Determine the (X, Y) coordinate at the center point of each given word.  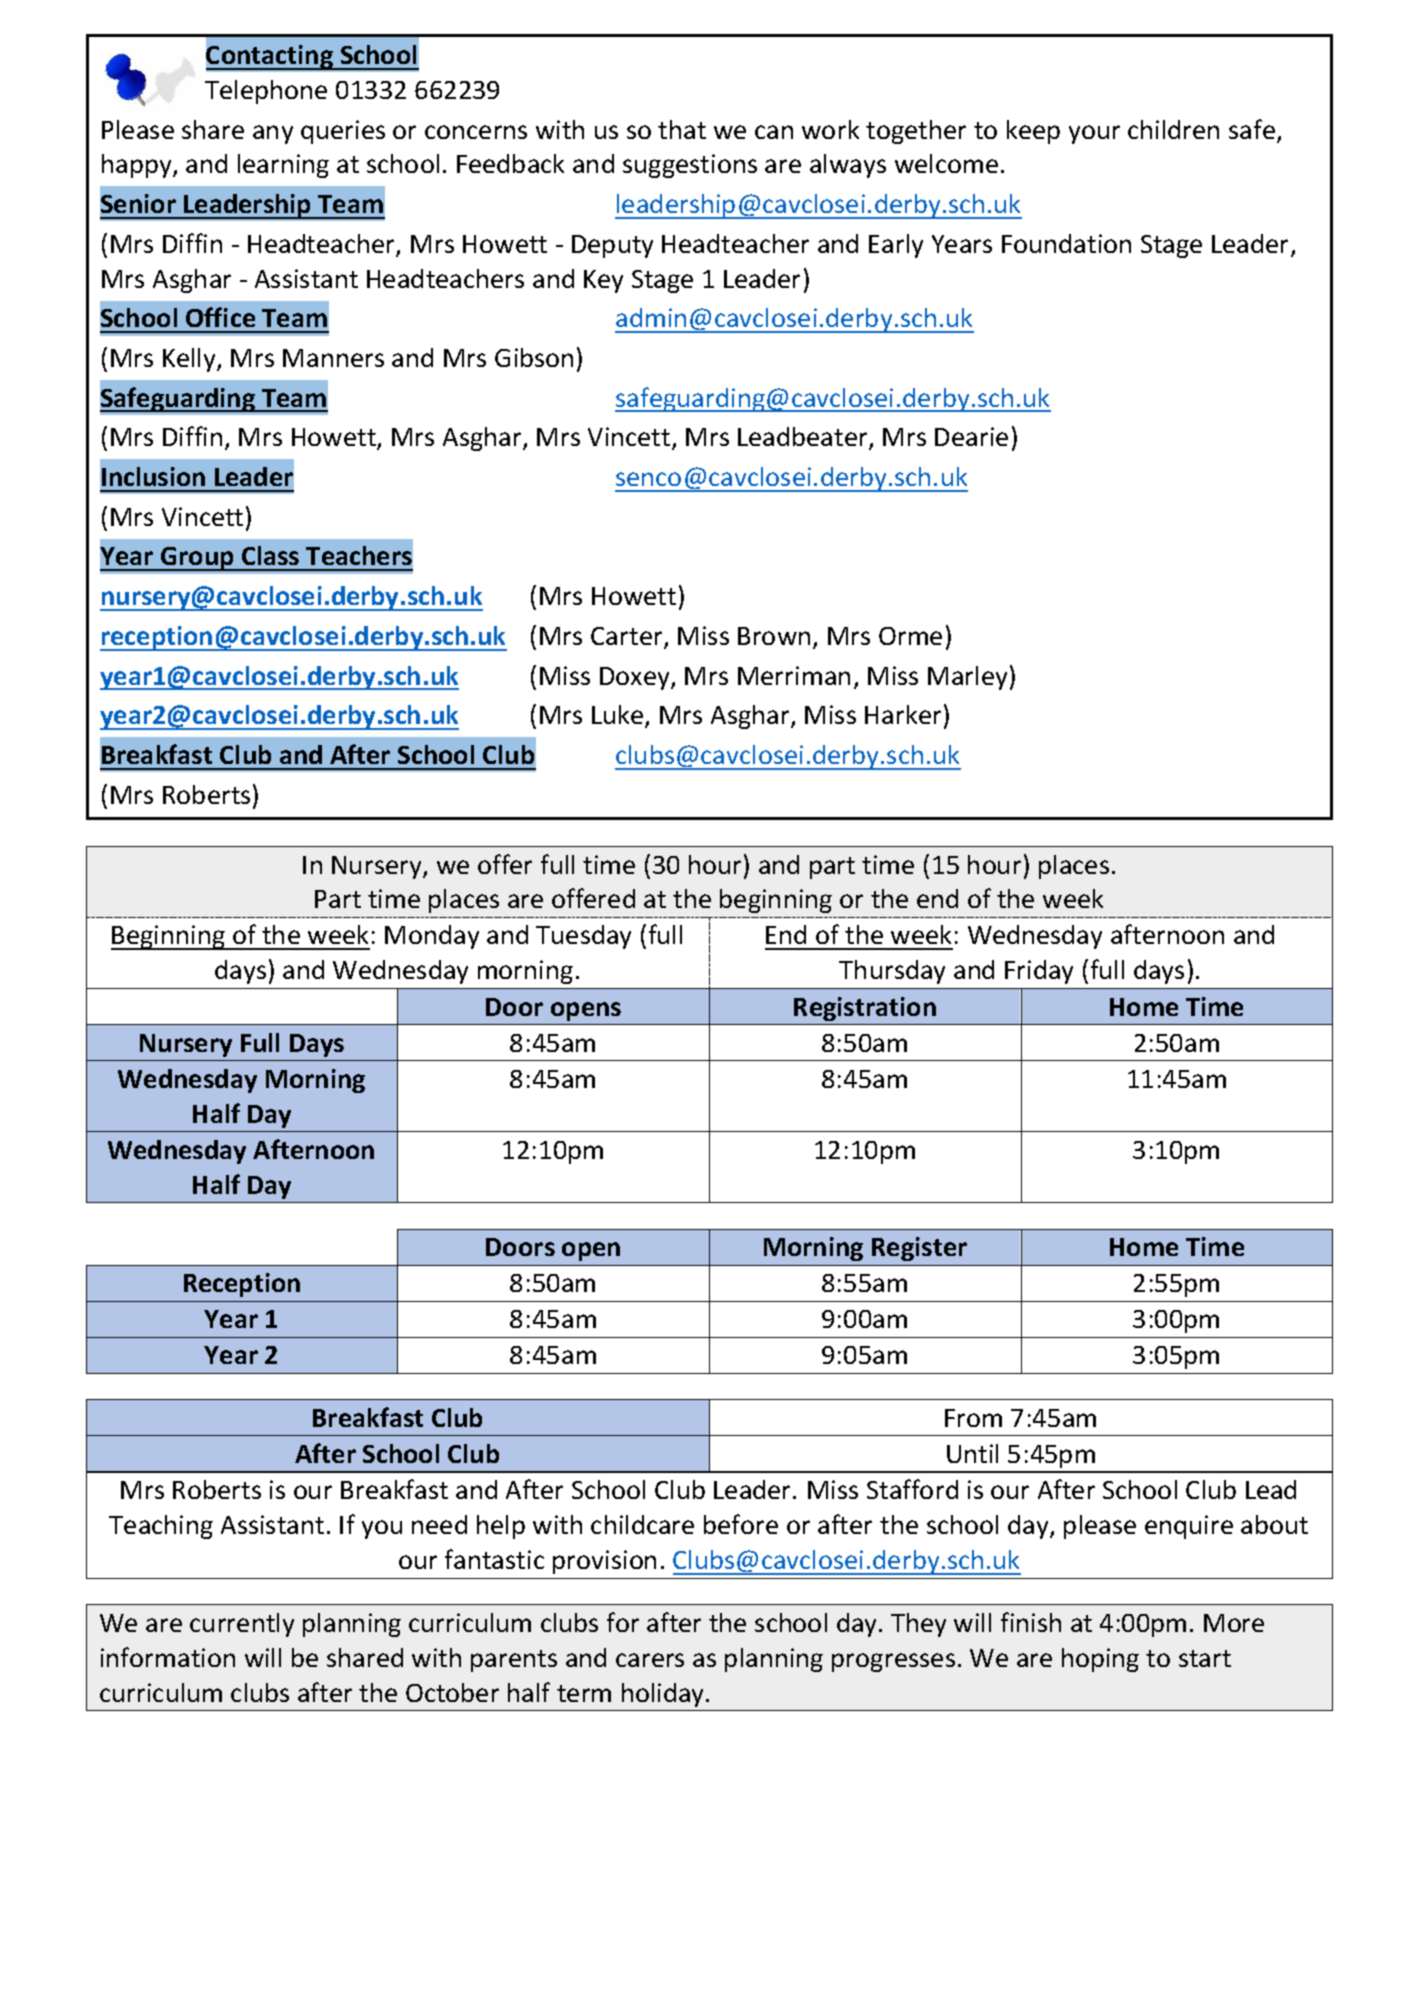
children (1173, 129)
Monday (432, 937)
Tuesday (583, 937)
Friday (1039, 972)
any (273, 134)
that (682, 129)
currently (242, 1625)
